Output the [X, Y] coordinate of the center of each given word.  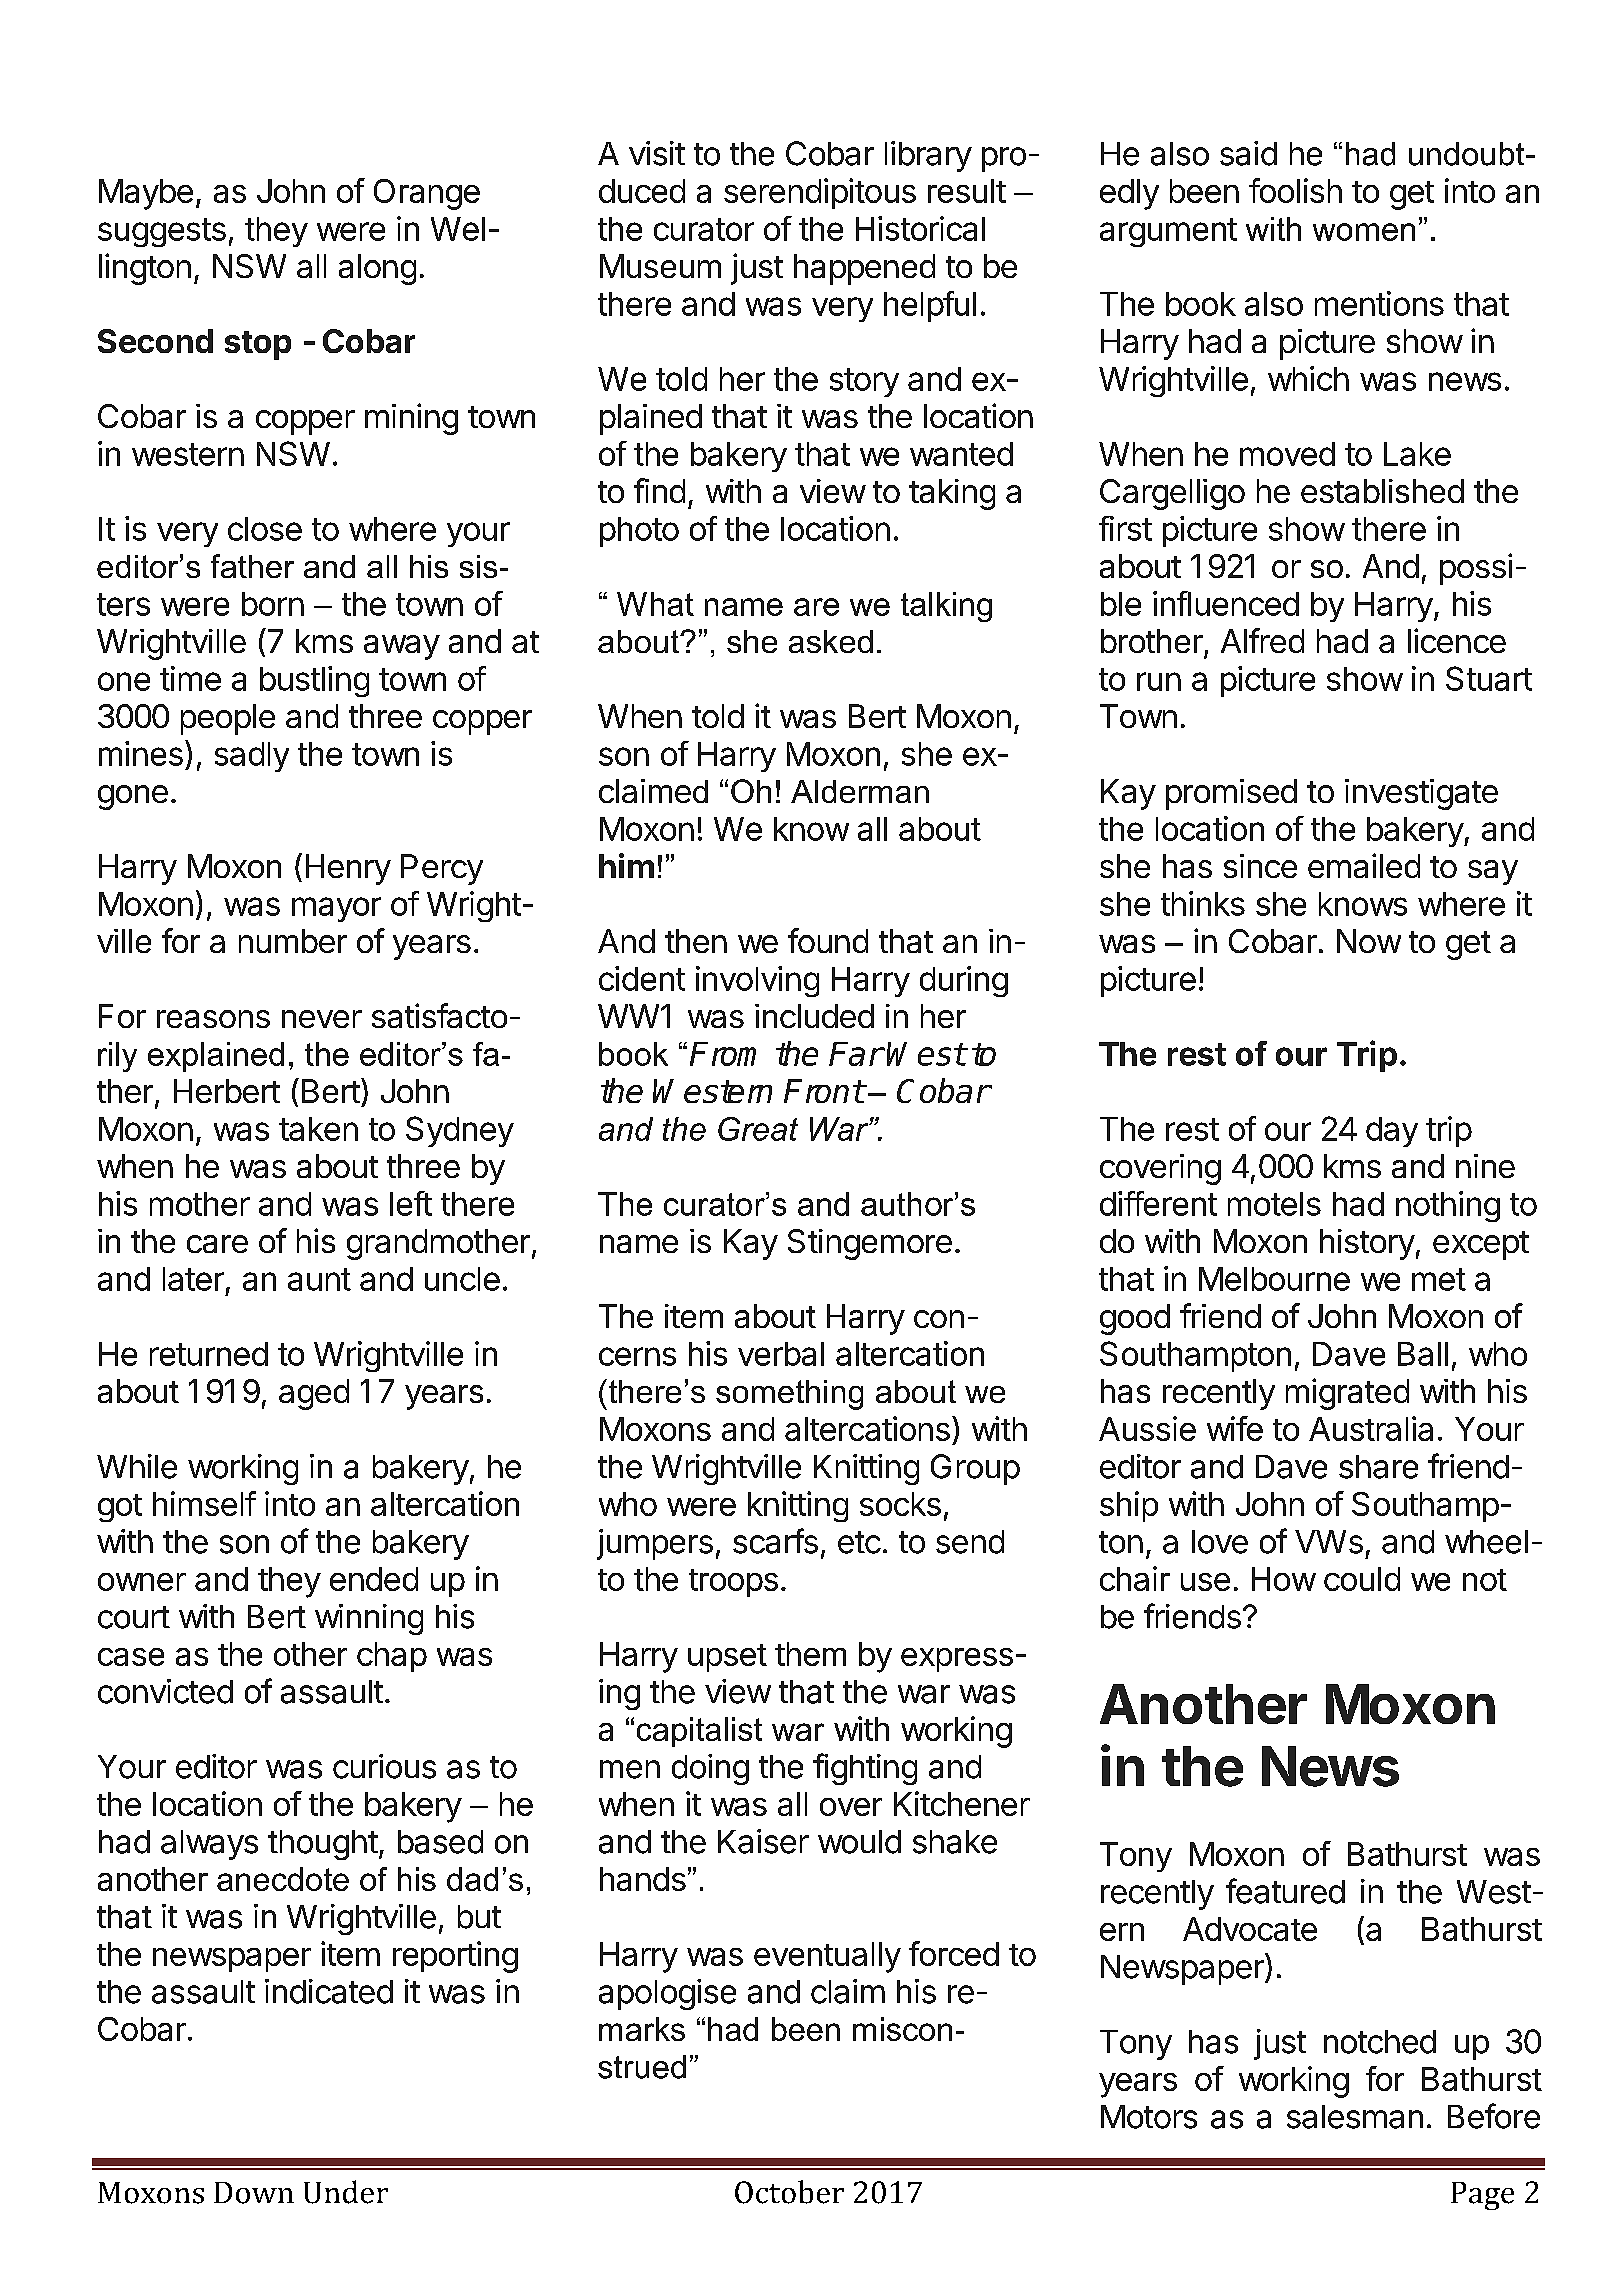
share [1378, 1467]
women [1364, 232]
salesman [1355, 2117]
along [377, 269]
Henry [348, 869]
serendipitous [820, 193]
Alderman [860, 791]
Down [254, 2193]
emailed [1364, 865]
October [789, 2192]
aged [314, 1394]
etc [859, 1542]
